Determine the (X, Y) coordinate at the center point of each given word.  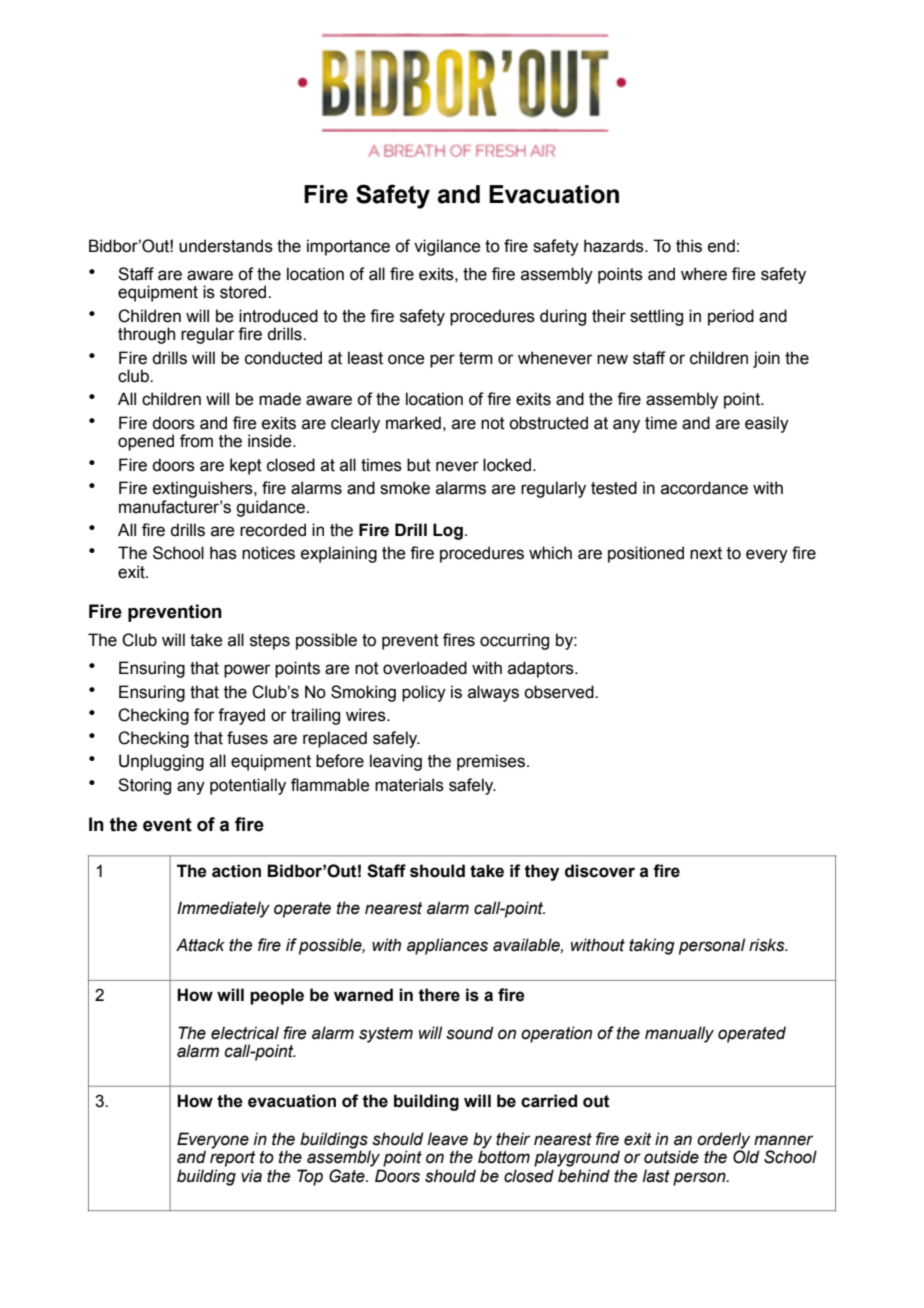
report (232, 1159)
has (223, 553)
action (236, 871)
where (704, 274)
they (541, 872)
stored (244, 292)
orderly (723, 1141)
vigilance (447, 247)
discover (600, 871)
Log (448, 531)
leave (447, 1139)
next (706, 553)
